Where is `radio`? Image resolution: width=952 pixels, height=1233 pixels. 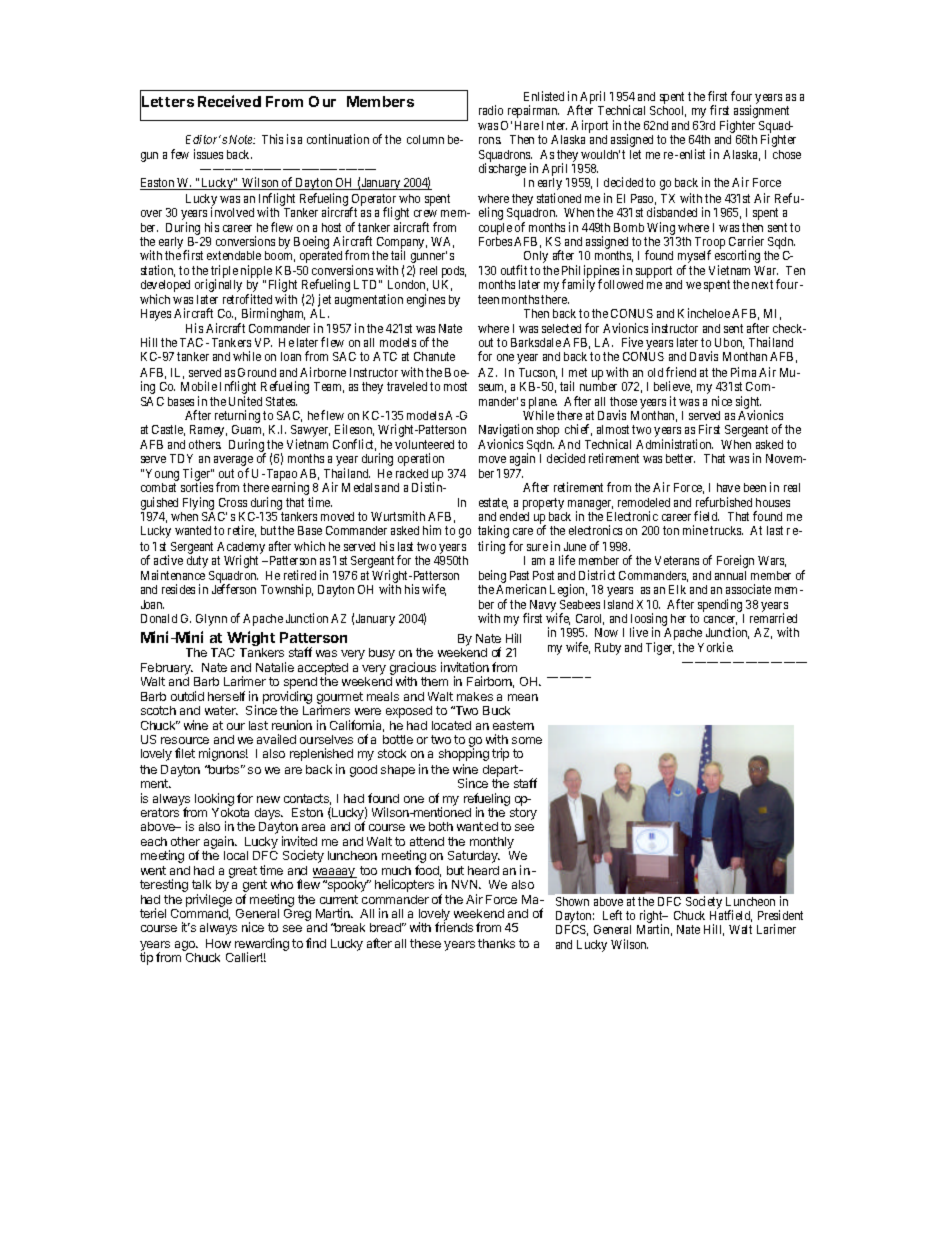
radio is located at coordinates (491, 110).
